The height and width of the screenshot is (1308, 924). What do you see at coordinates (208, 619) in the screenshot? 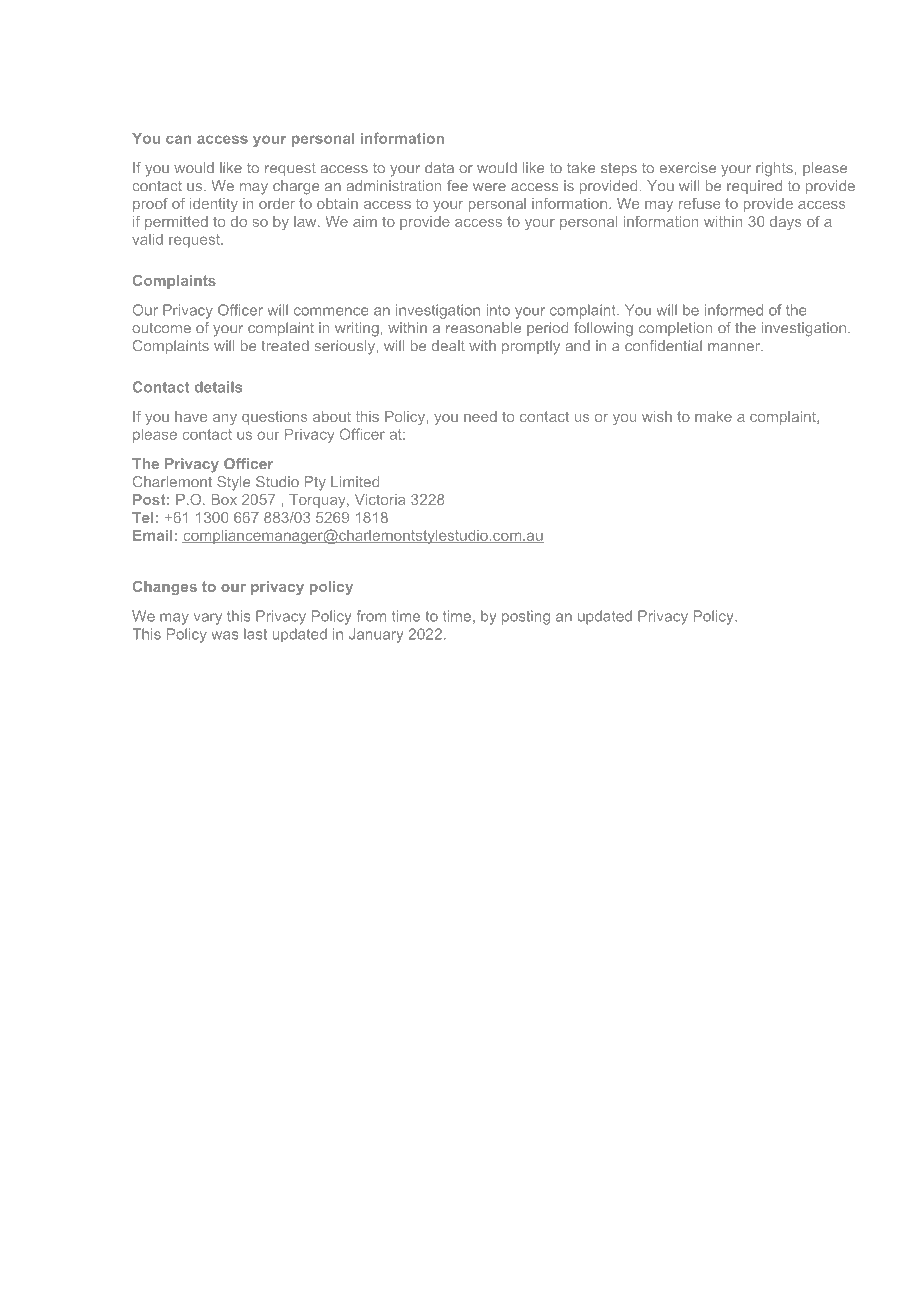
I see `vary` at bounding box center [208, 619].
